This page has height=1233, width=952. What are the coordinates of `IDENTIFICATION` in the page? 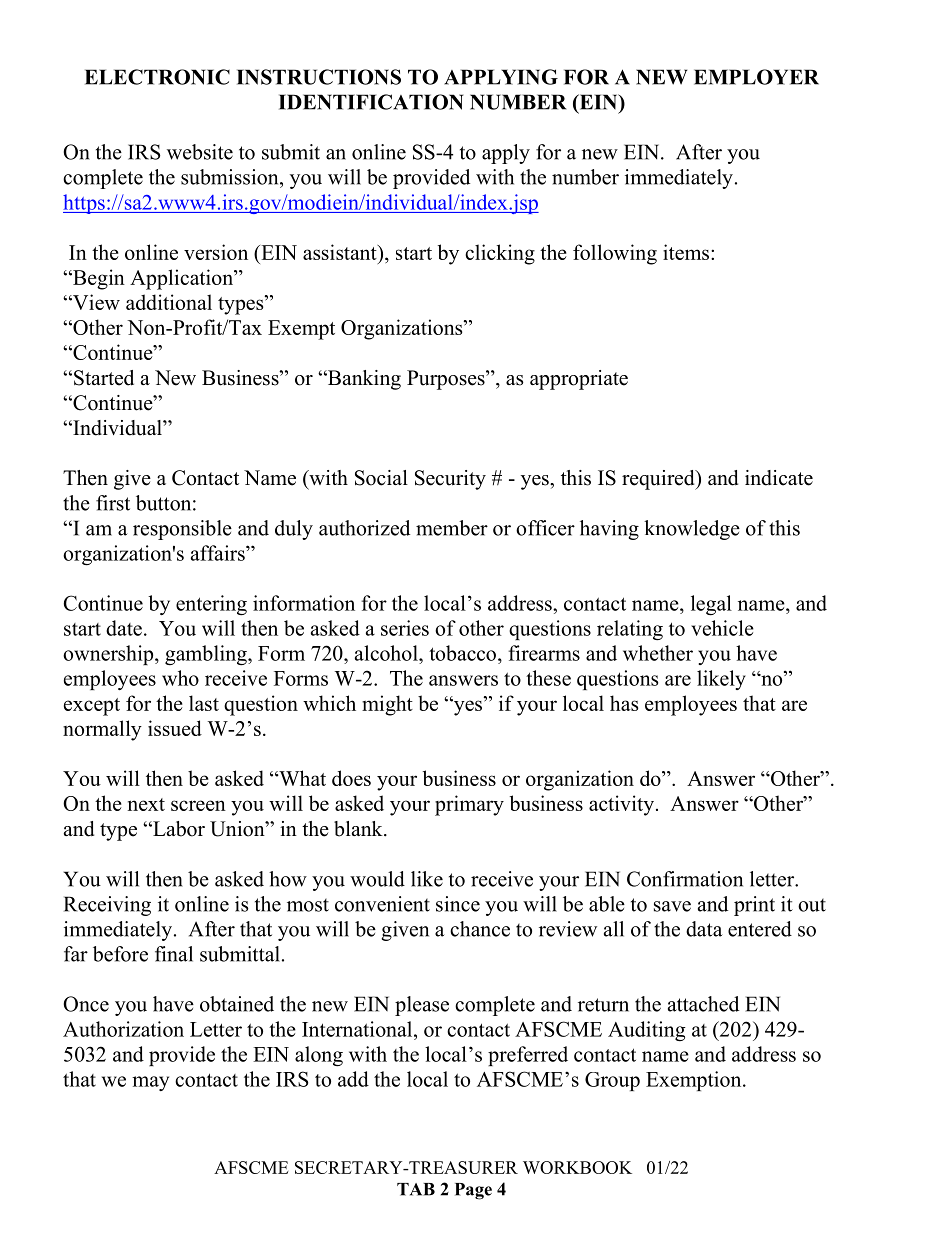 It's located at (371, 102).
